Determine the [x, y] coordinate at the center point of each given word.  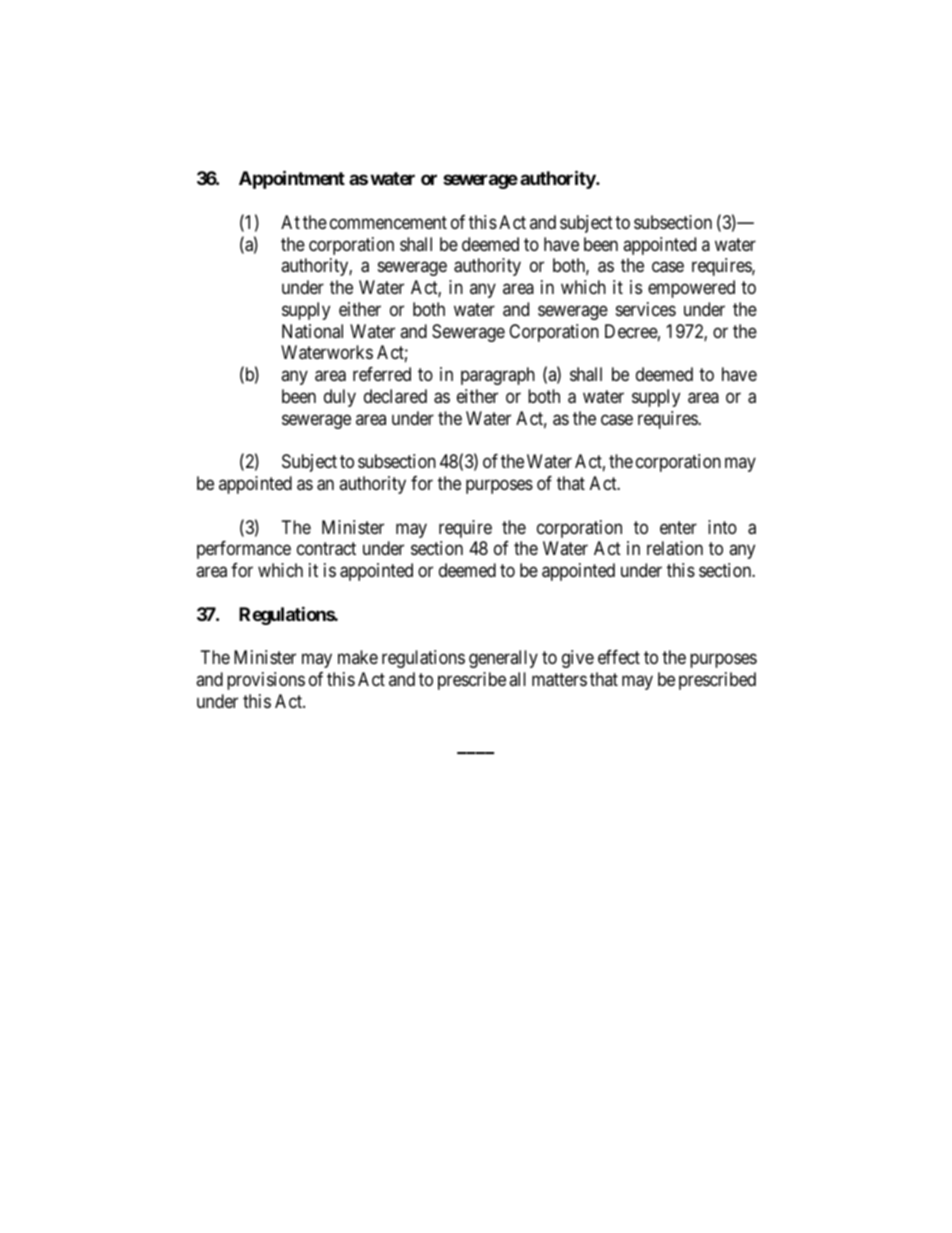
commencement [388, 222]
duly [340, 398]
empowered [691, 289]
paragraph [498, 376]
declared [395, 396]
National [312, 331]
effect [619, 657]
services [646, 309]
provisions [266, 681]
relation [675, 548]
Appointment [292, 180]
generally [503, 659]
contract [326, 549]
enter [678, 527]
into [722, 527]
